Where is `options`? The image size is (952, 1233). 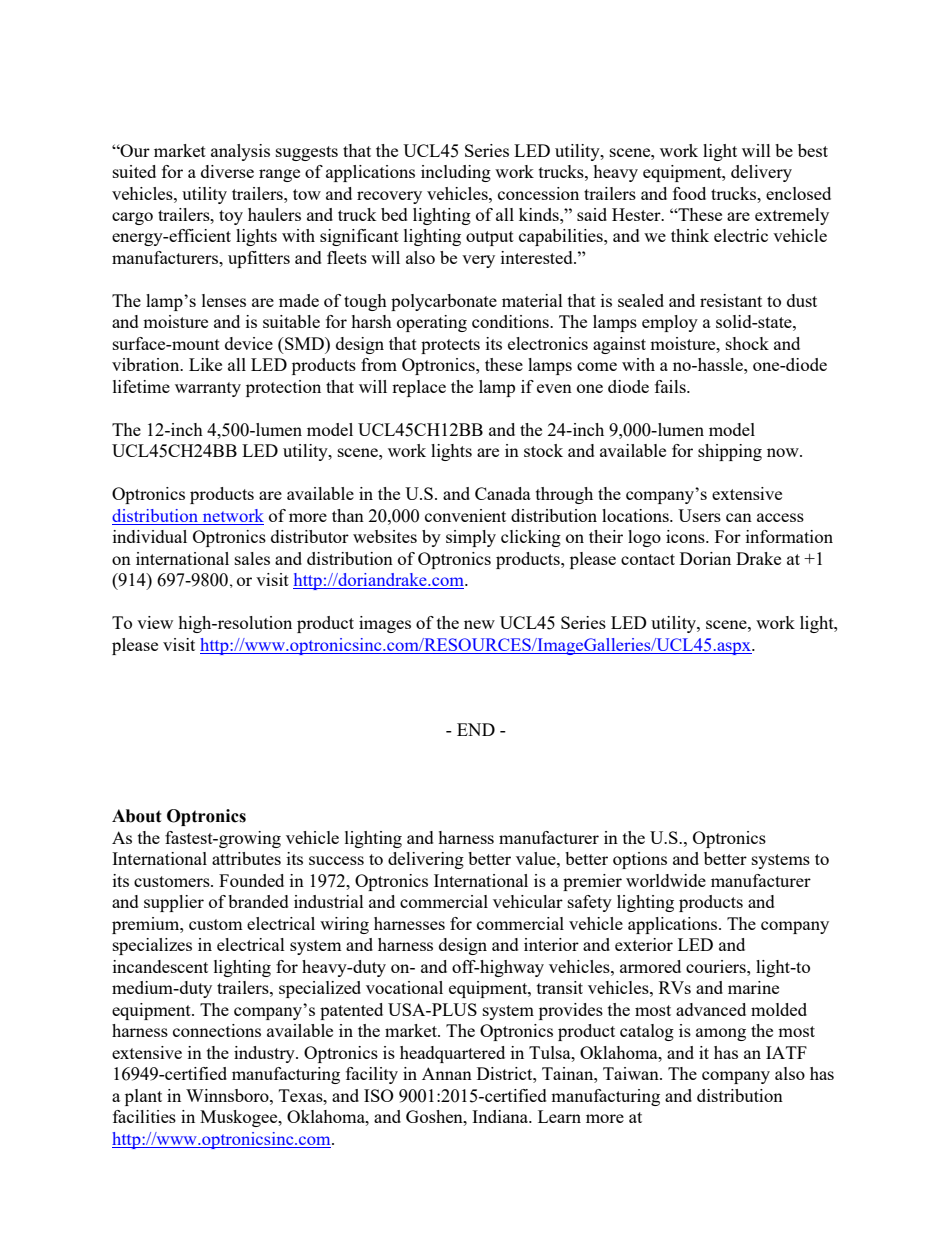
options is located at coordinates (640, 860).
